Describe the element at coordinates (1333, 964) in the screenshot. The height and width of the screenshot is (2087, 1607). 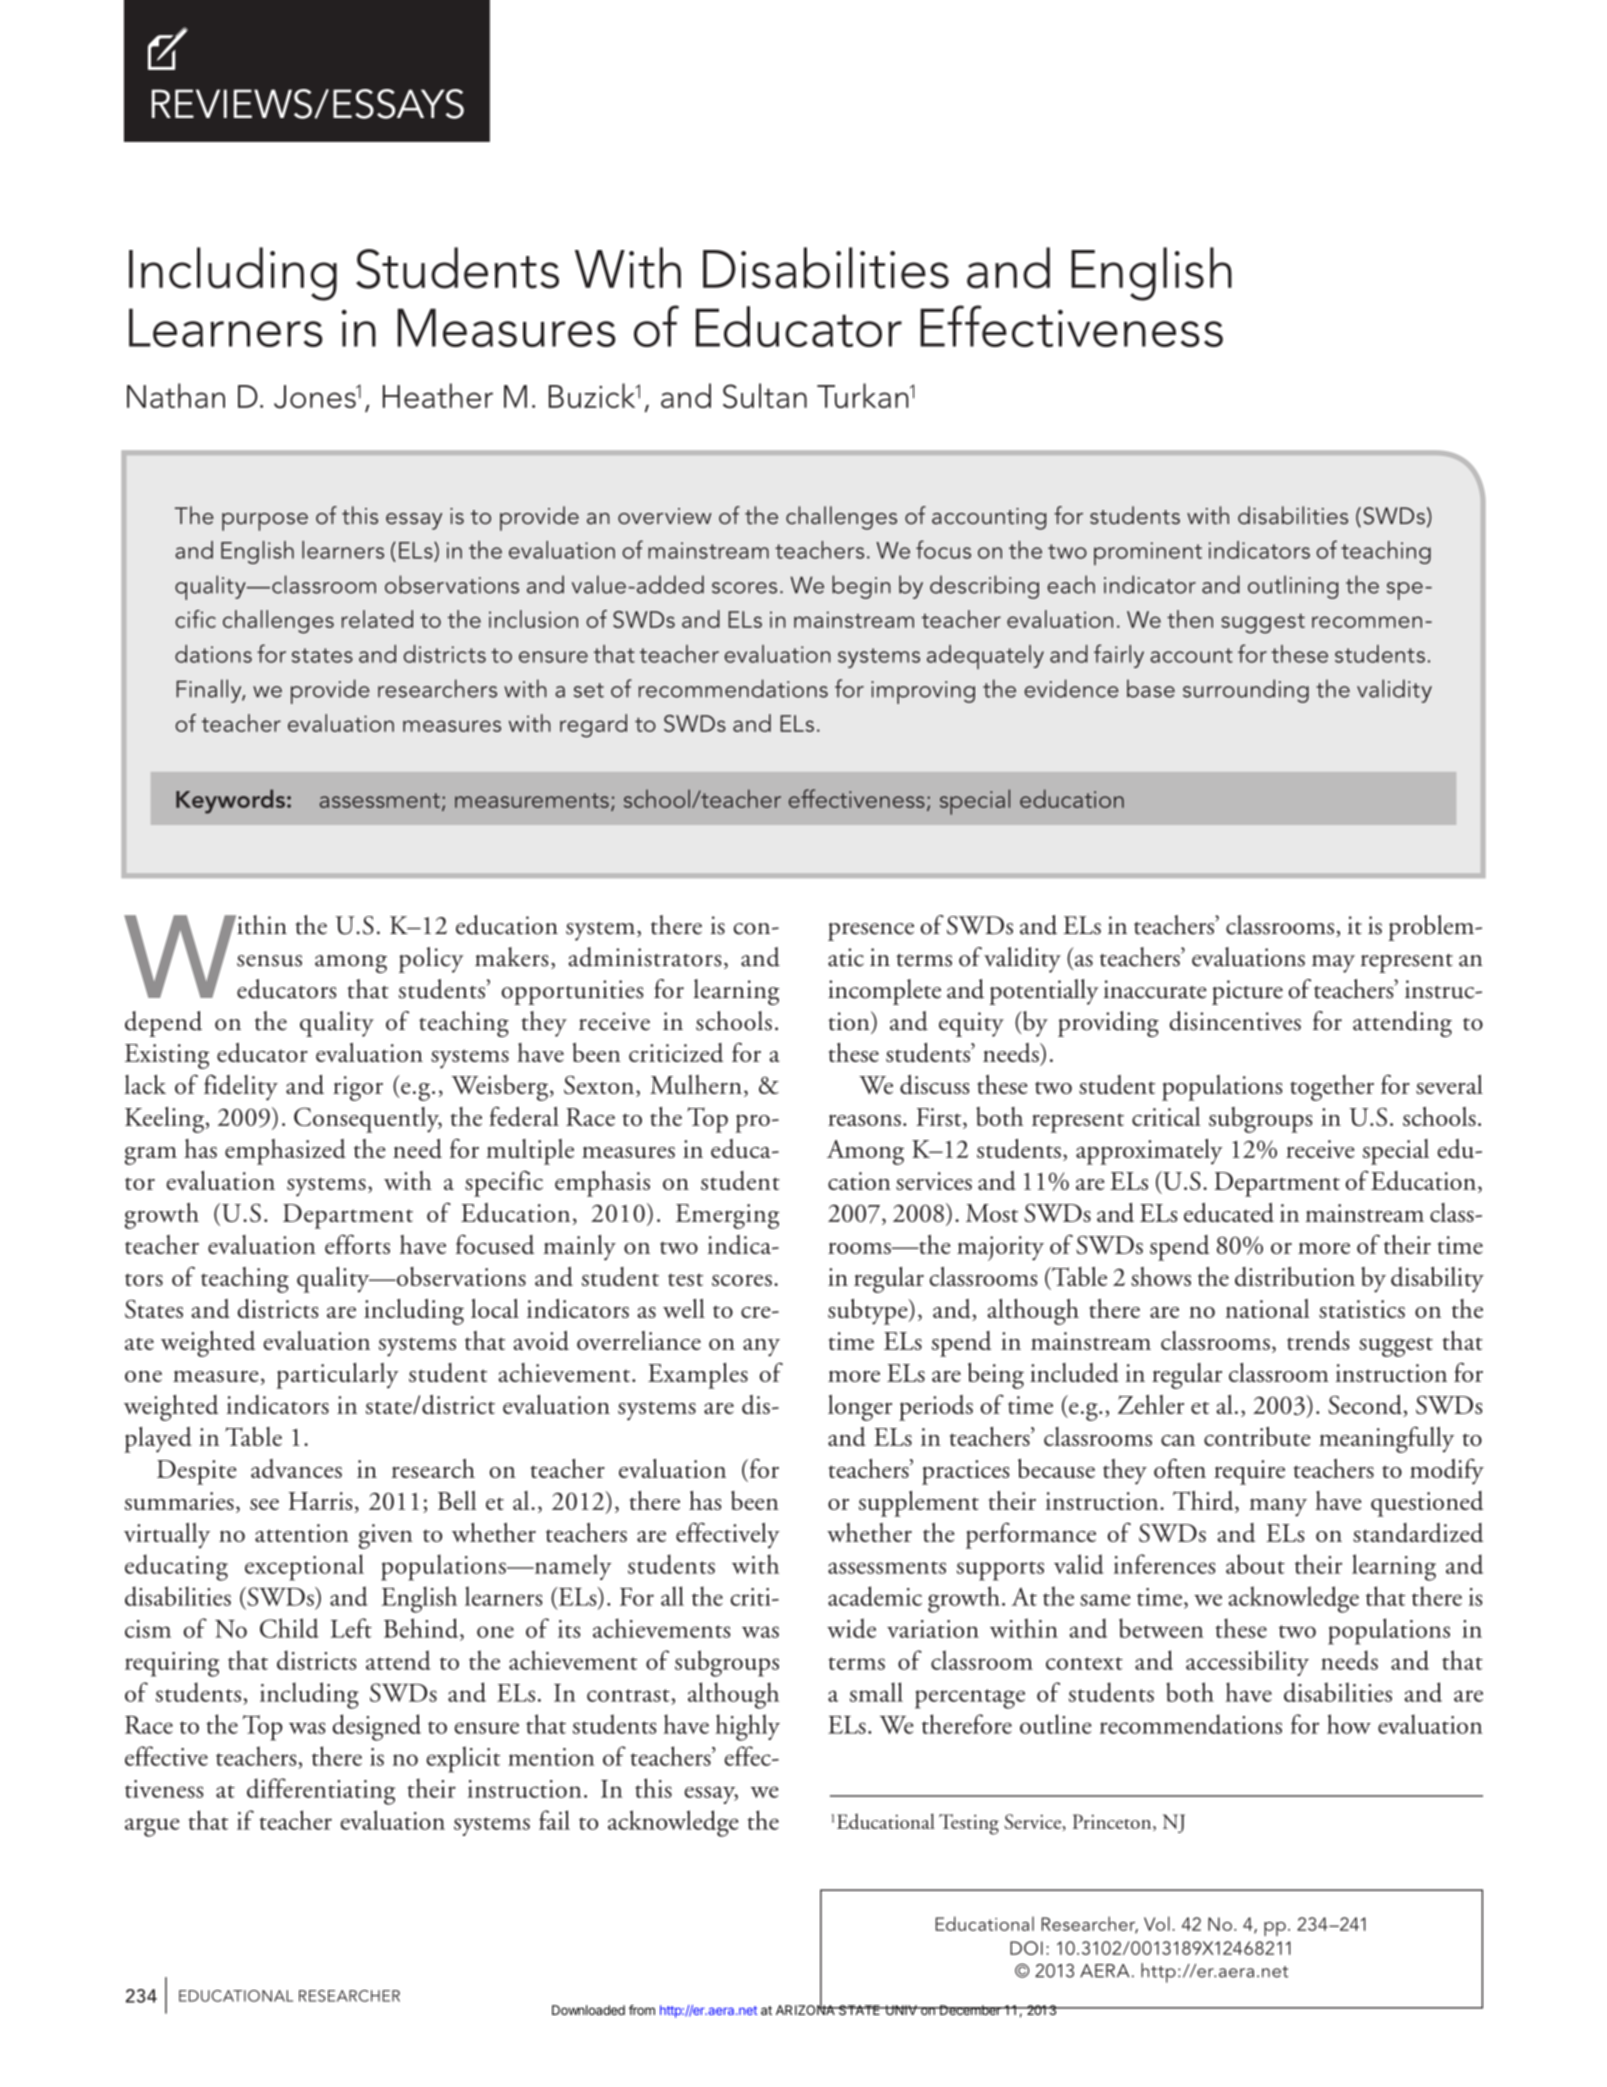
I see `may` at that location.
